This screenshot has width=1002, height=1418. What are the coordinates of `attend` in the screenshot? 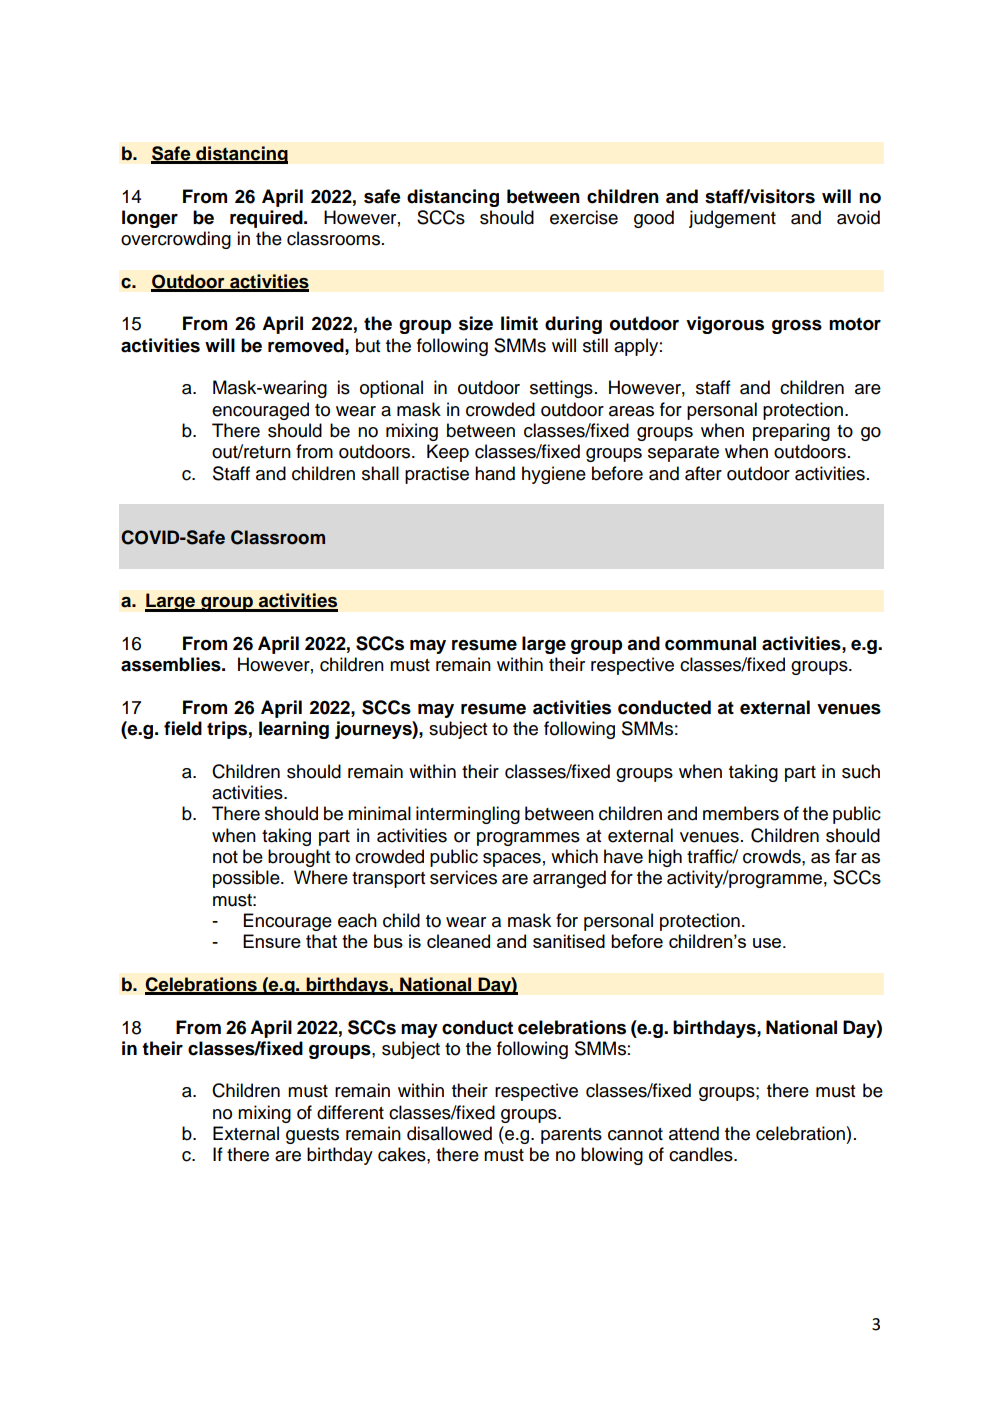 It's located at (694, 1133).
